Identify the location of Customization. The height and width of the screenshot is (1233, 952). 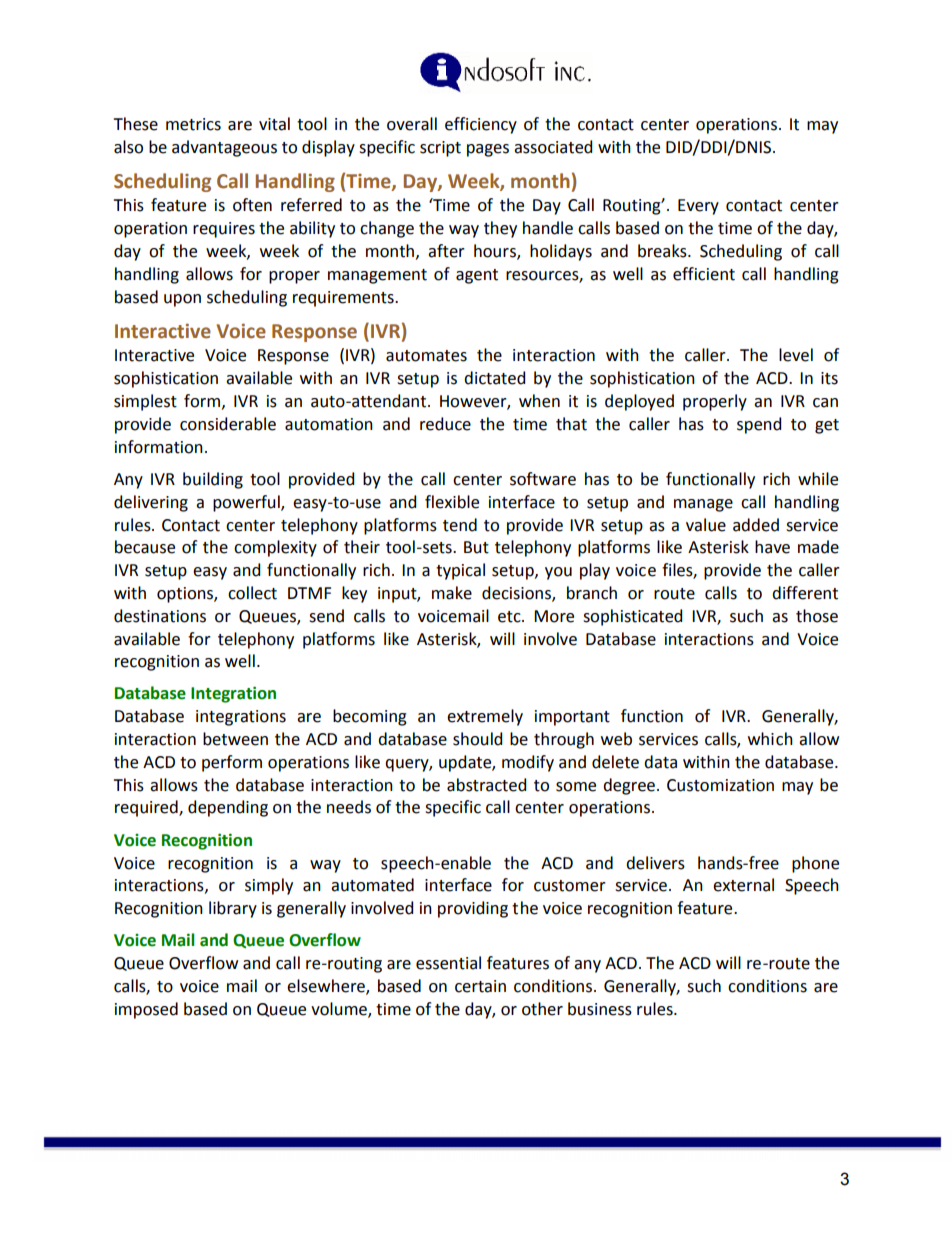
(720, 785).
